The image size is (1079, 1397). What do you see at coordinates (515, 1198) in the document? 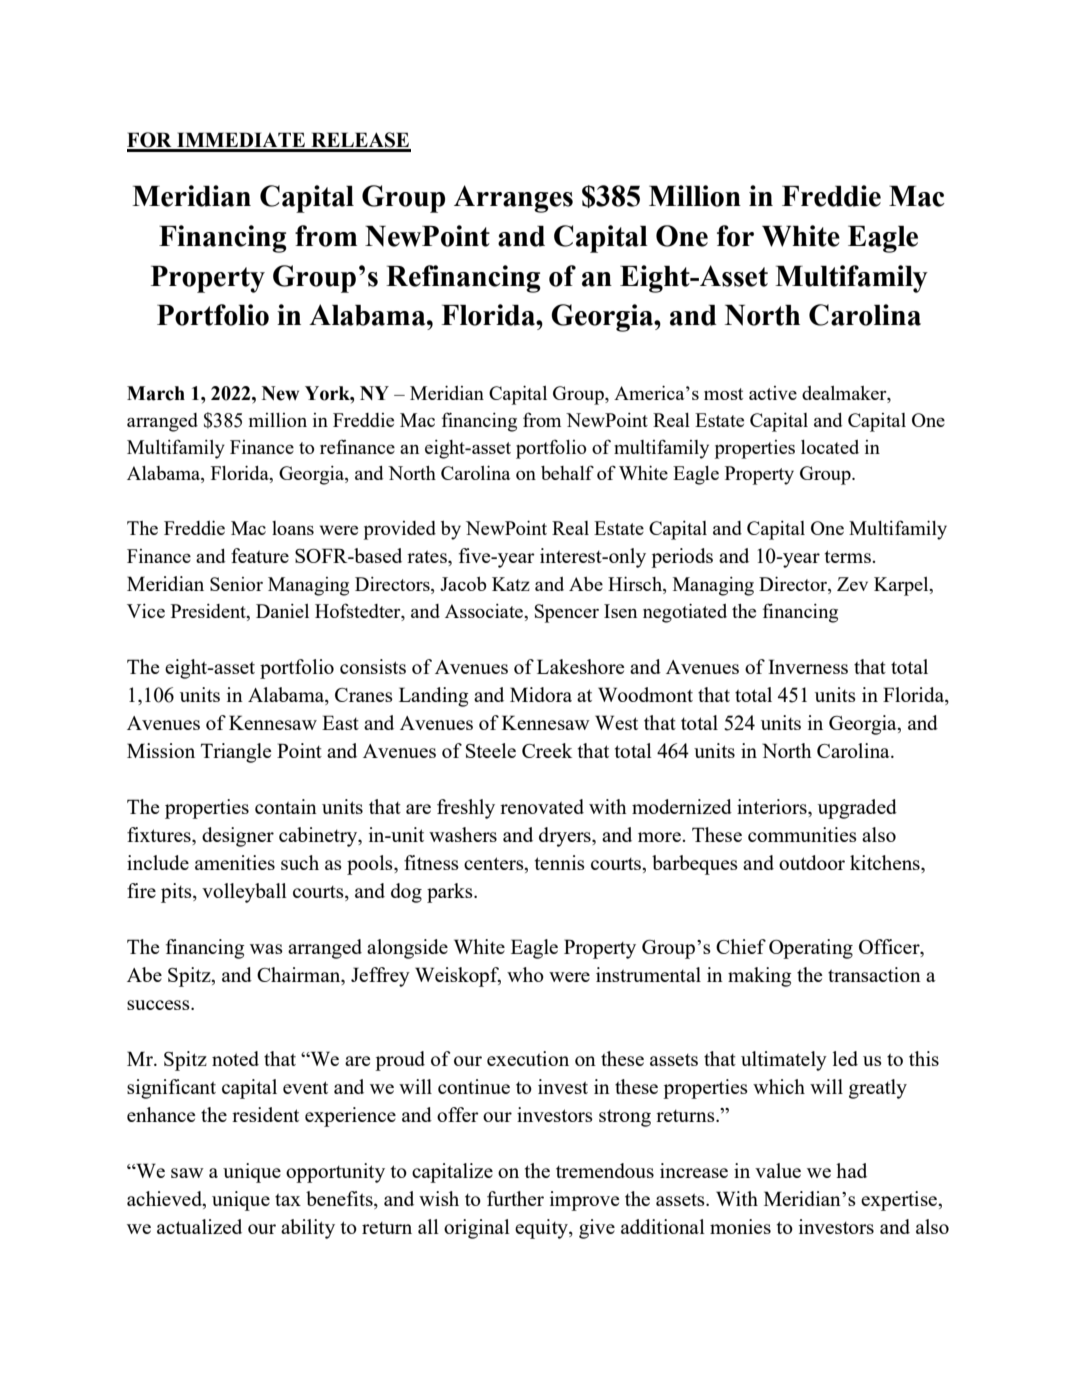
I see `further` at bounding box center [515, 1198].
